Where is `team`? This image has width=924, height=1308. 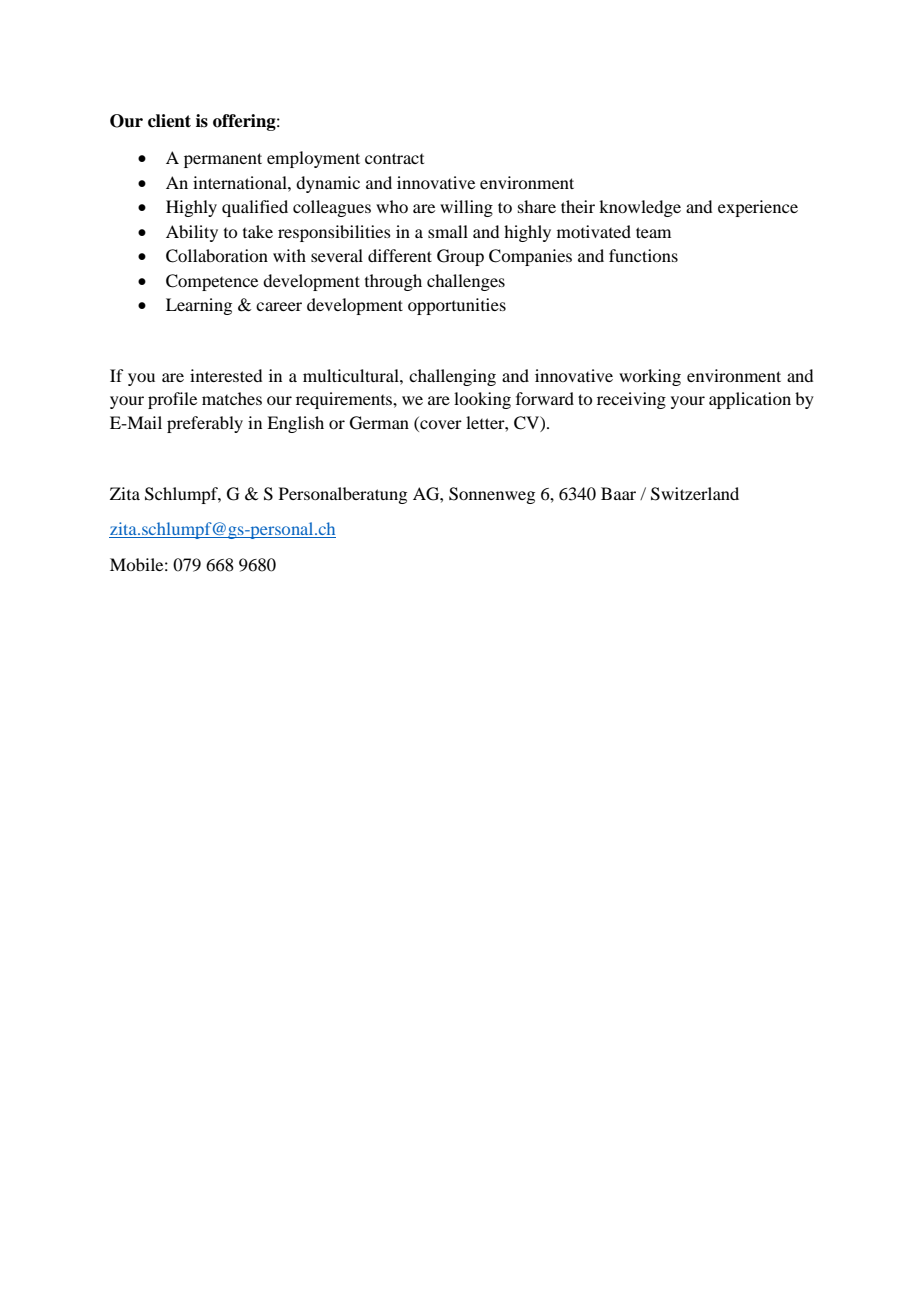
team is located at coordinates (653, 232).
